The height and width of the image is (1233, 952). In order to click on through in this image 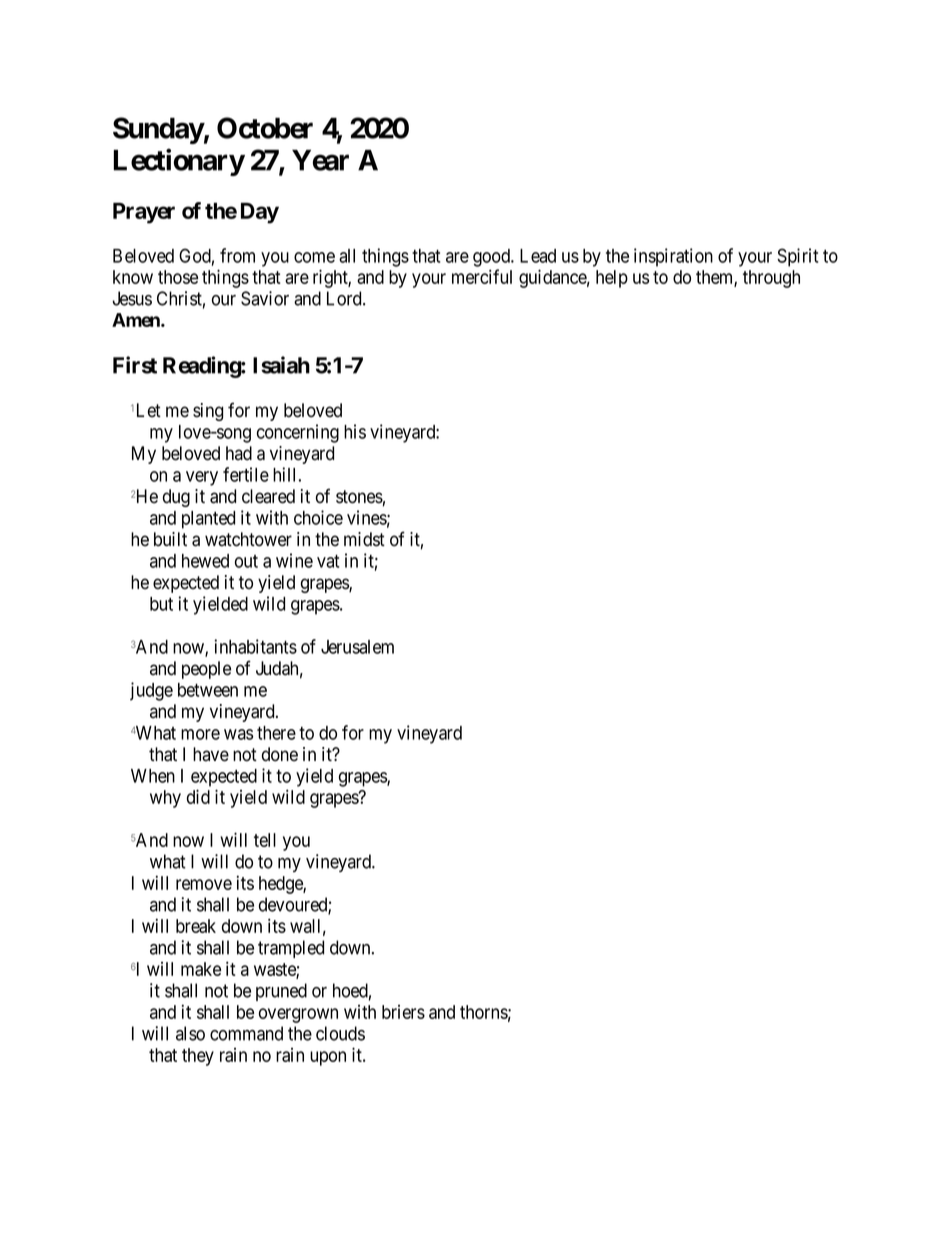, I will do `click(771, 279)`.
